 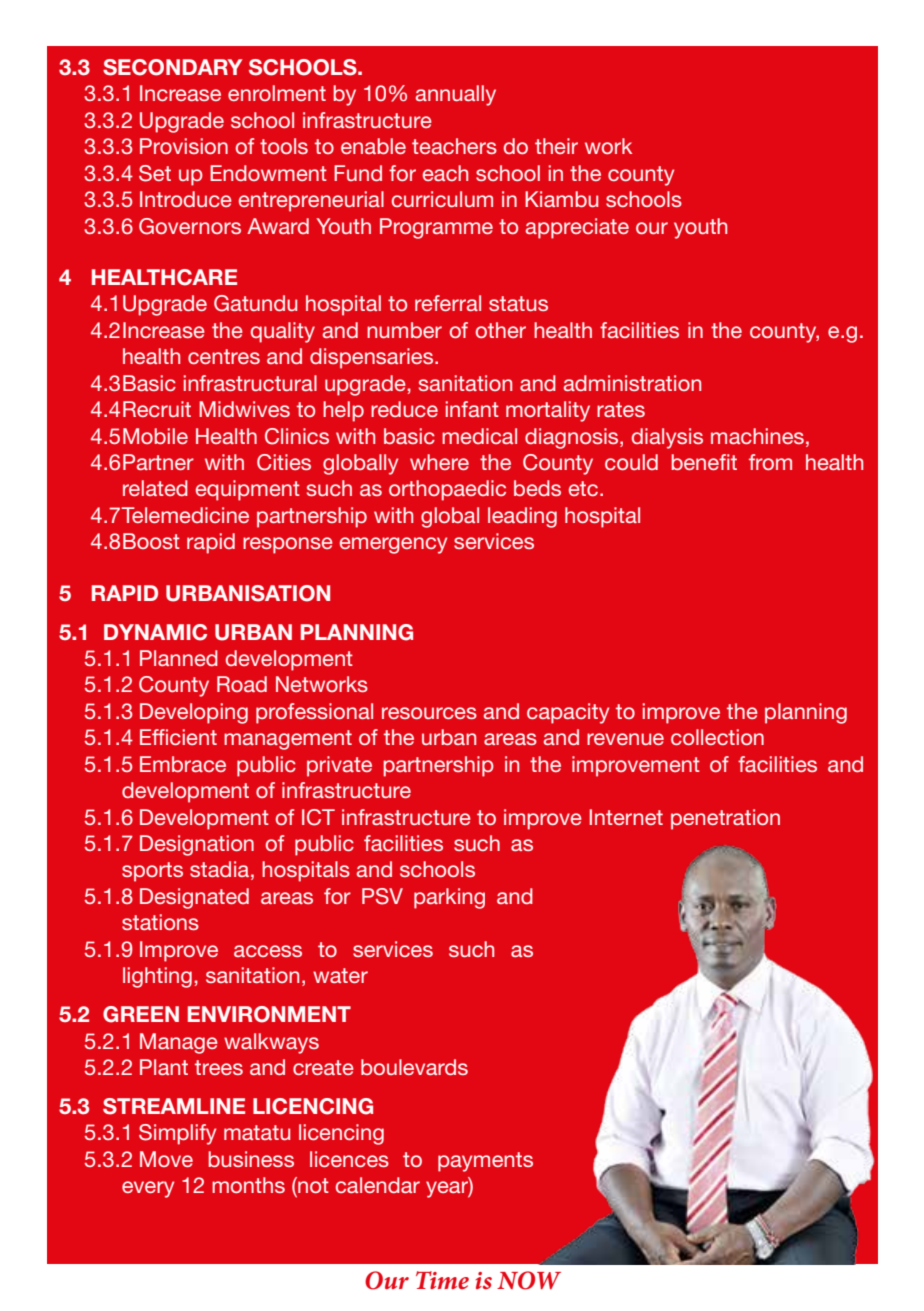 What do you see at coordinates (197, 845) in the screenshot?
I see `Designation` at bounding box center [197, 845].
